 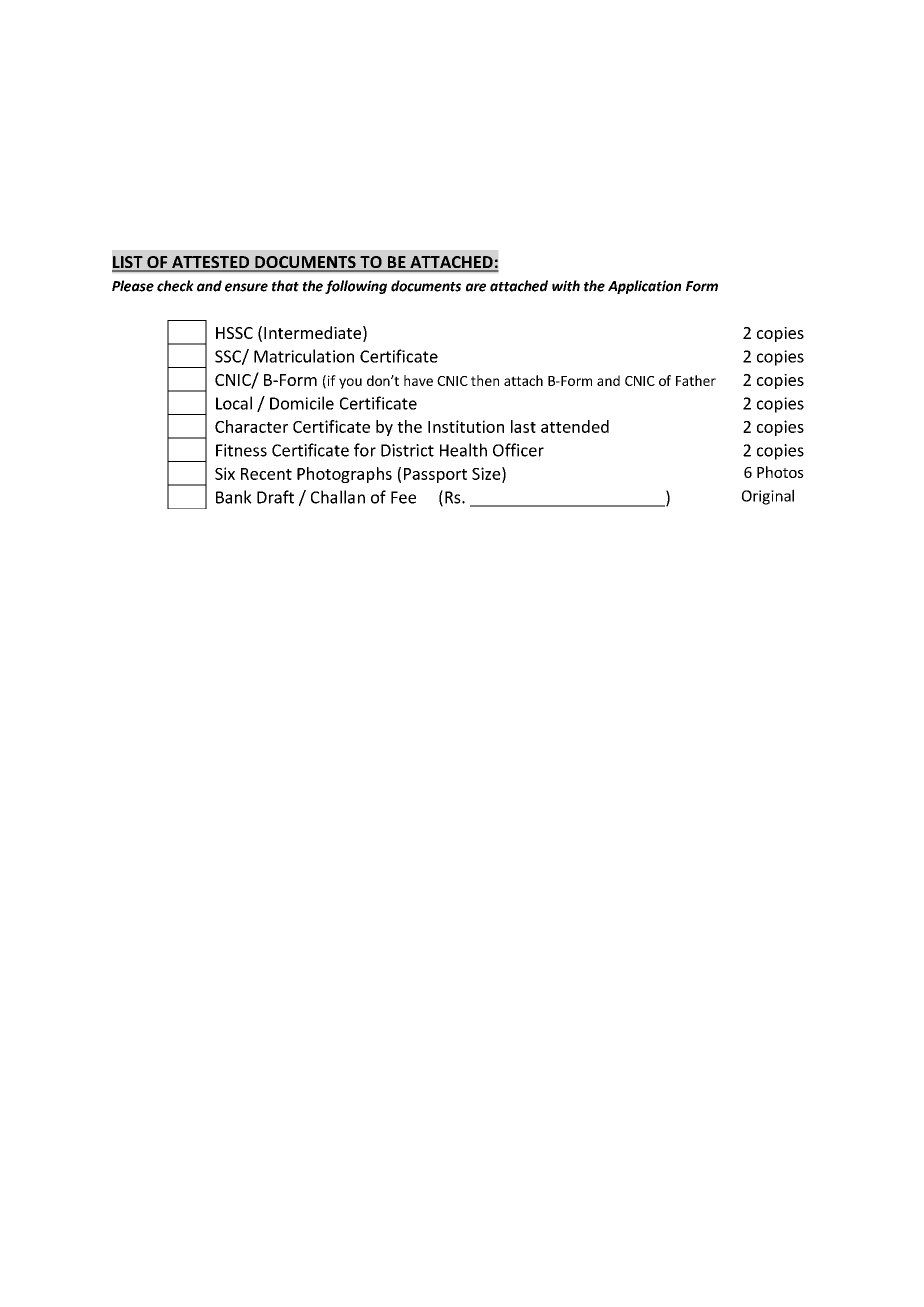 What do you see at coordinates (234, 497) in the screenshot?
I see `Bank` at bounding box center [234, 497].
